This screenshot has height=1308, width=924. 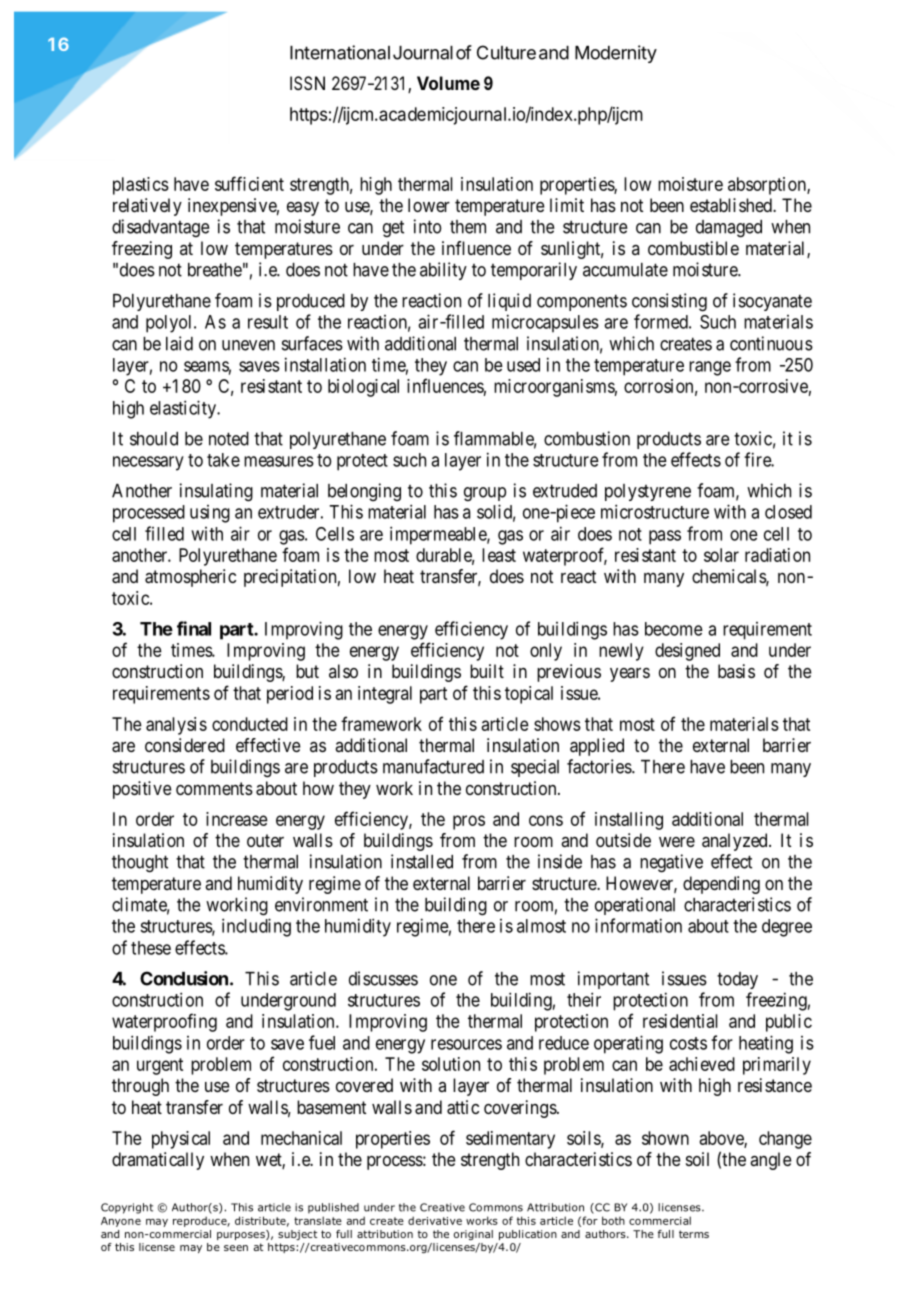 What do you see at coordinates (236, 1248) in the screenshot?
I see `seen` at bounding box center [236, 1248].
